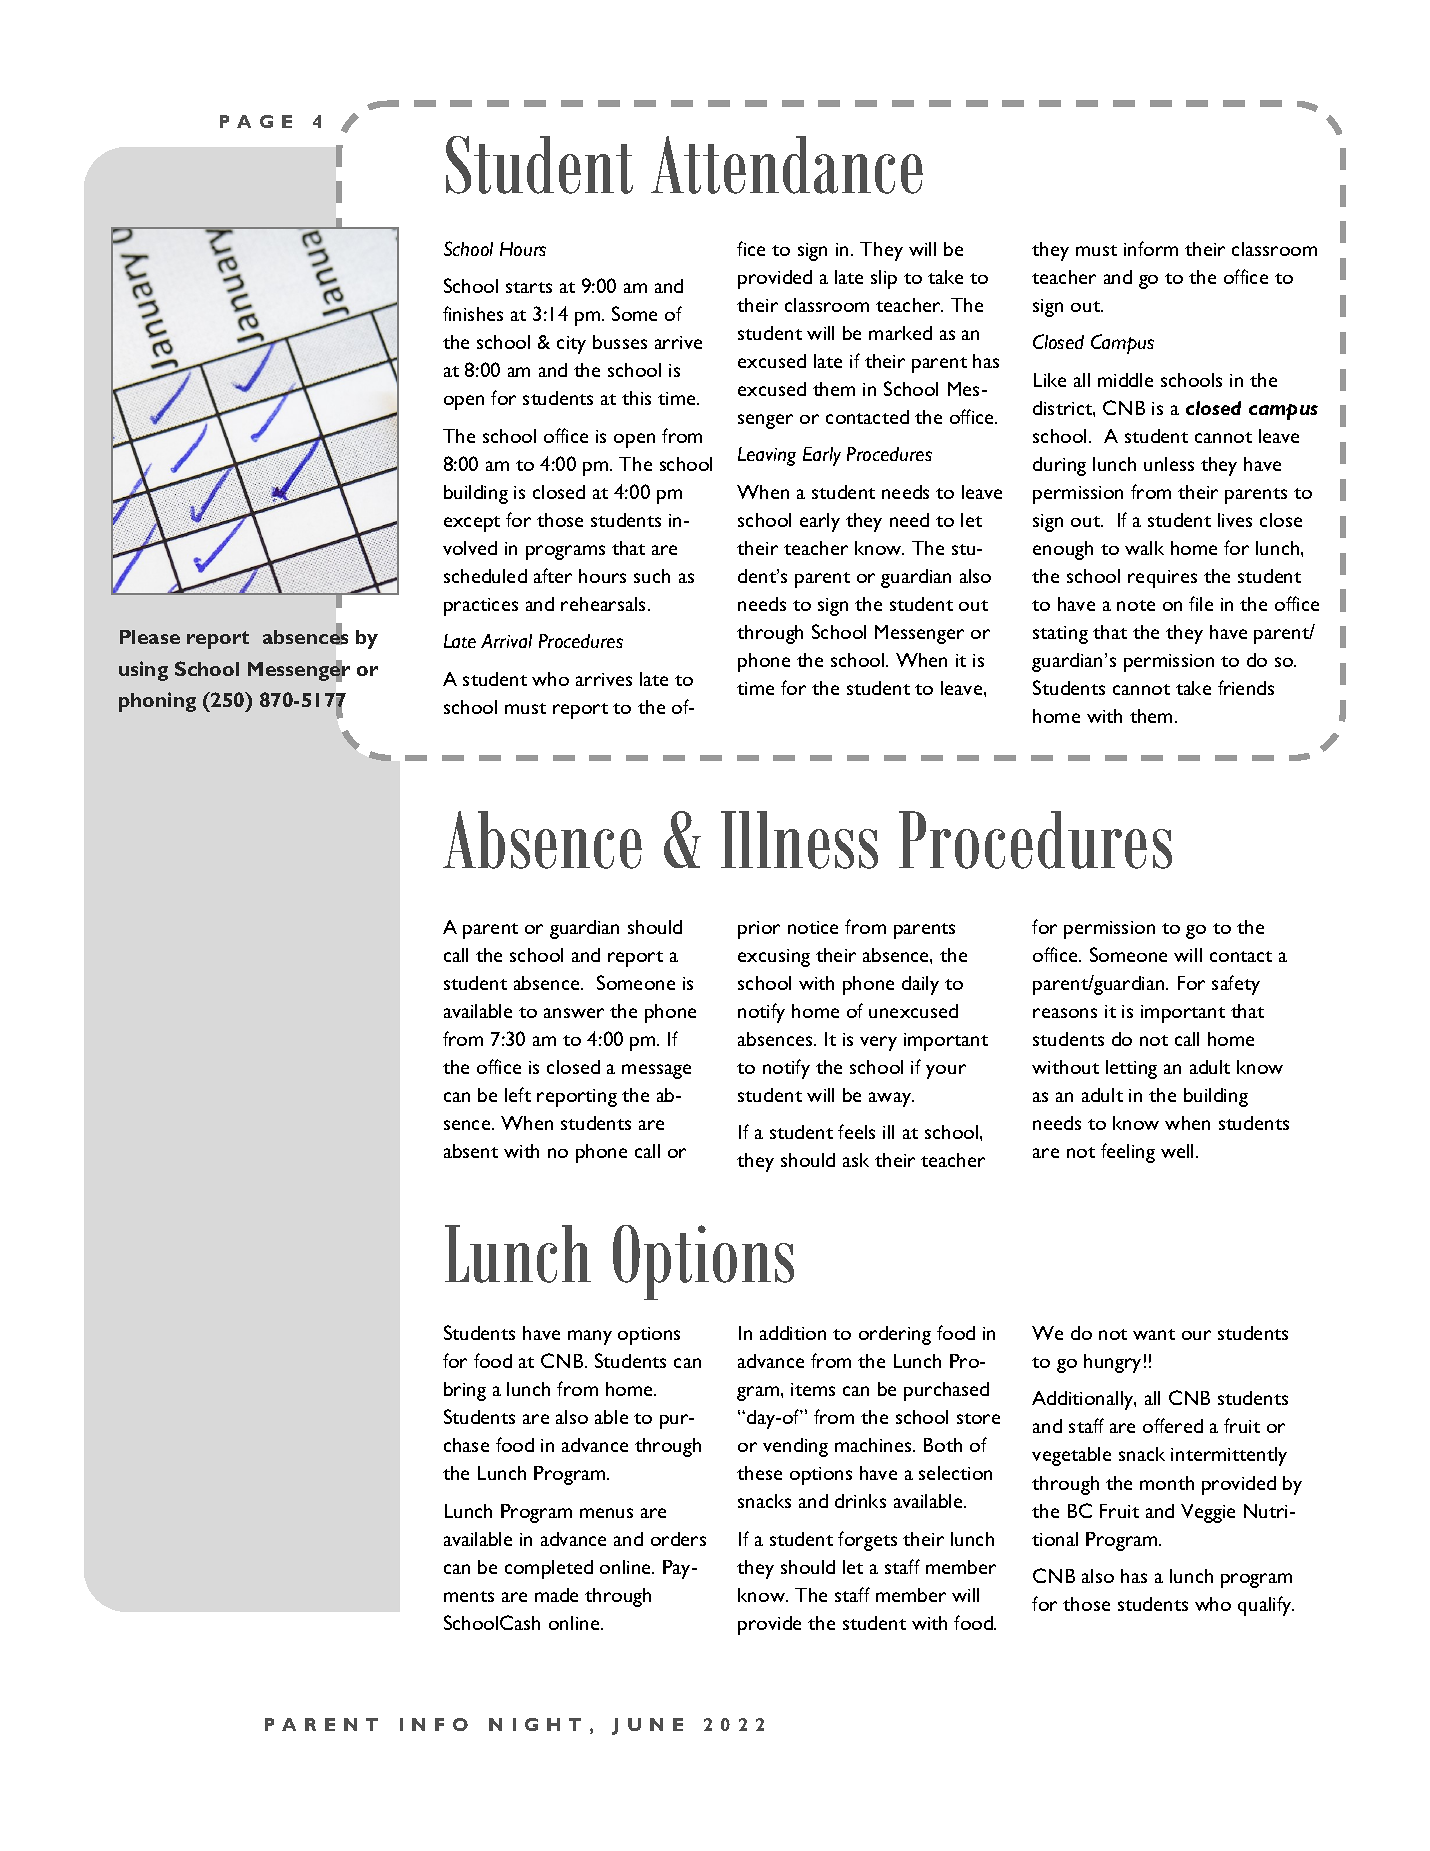 This page has width=1430, height=1851. What do you see at coordinates (549, 1569) in the page?
I see `completed` at bounding box center [549, 1569].
